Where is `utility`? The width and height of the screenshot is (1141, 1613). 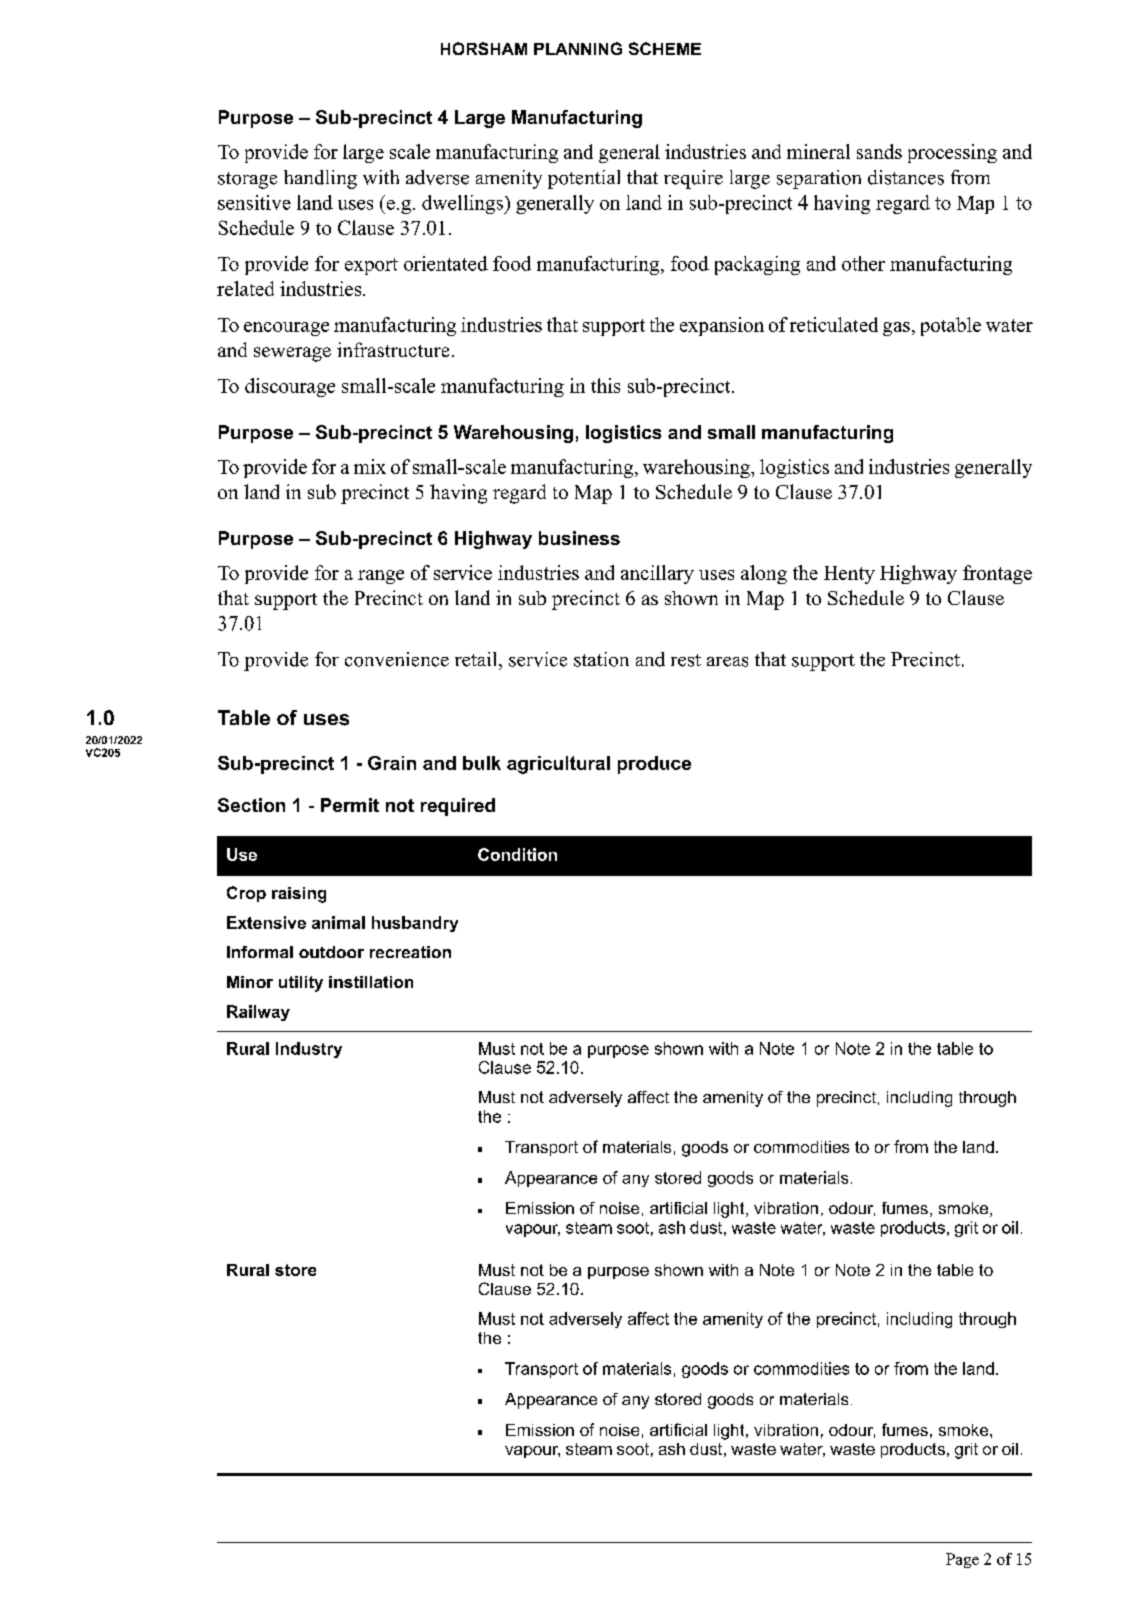
utility is located at coordinates (301, 984).
